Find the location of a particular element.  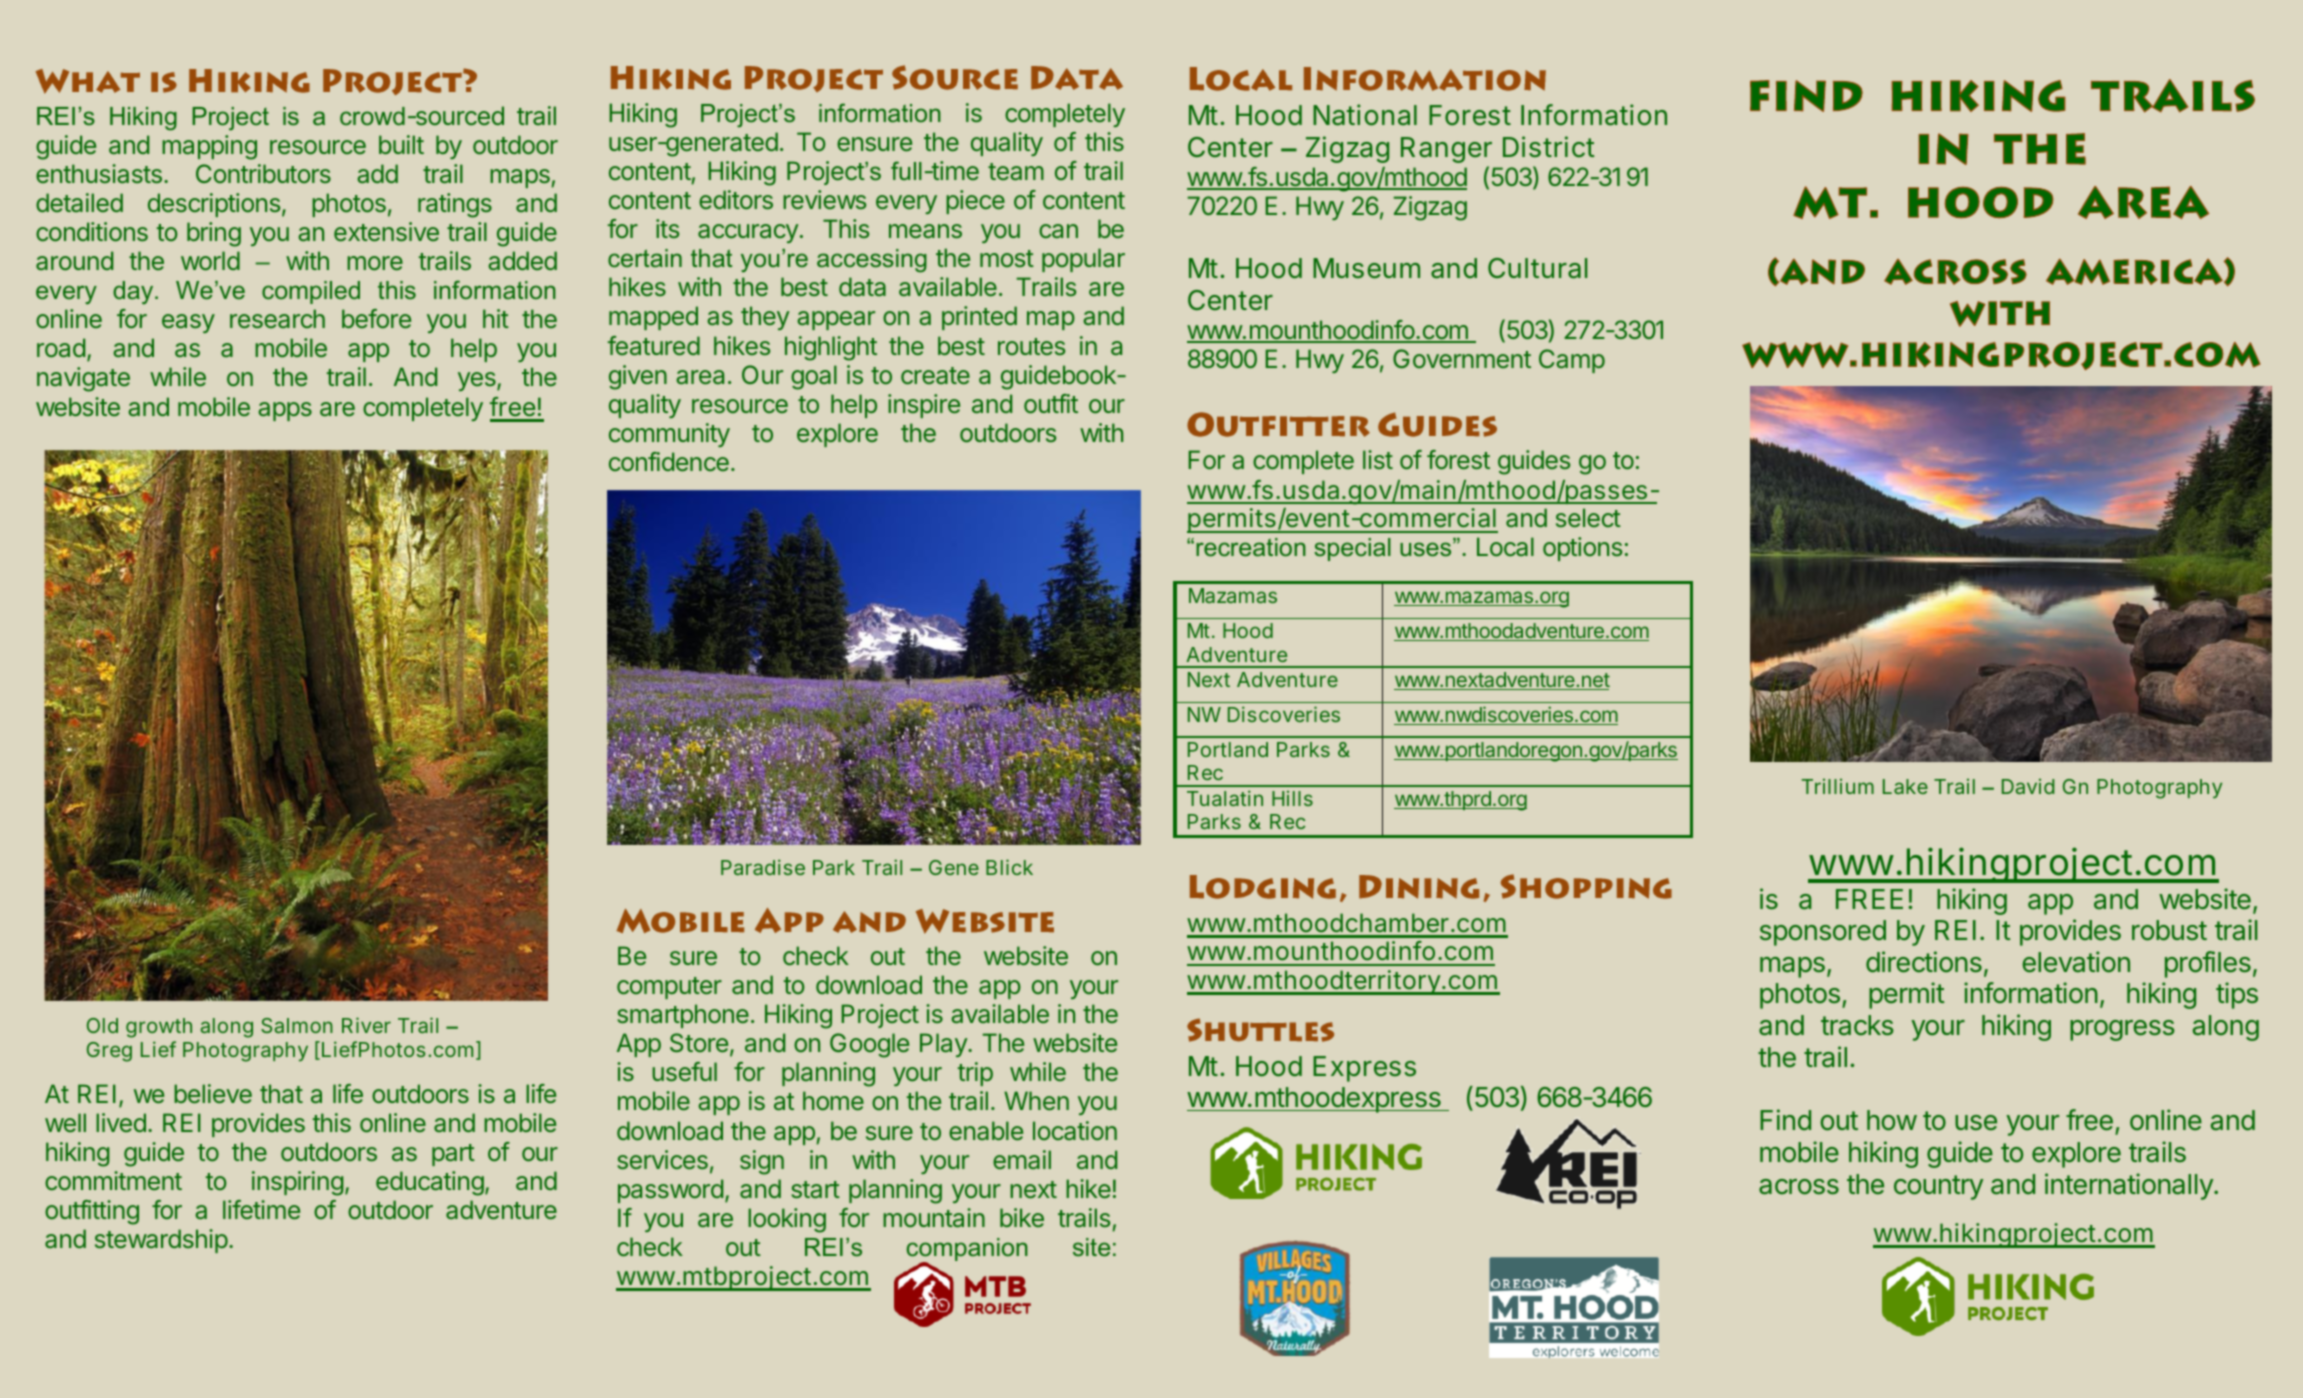

District is located at coordinates (1549, 146).
